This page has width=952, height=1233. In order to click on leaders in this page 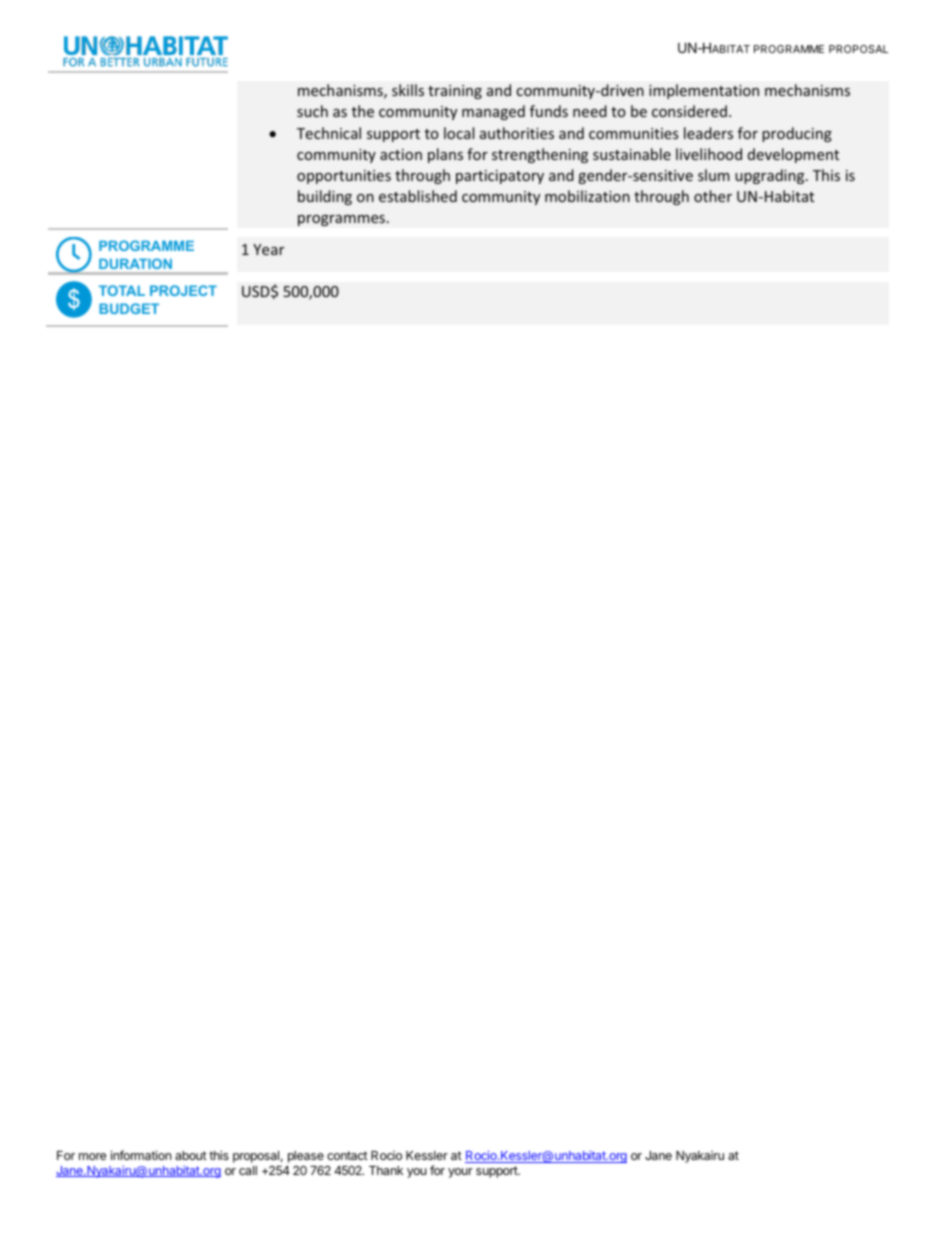, I will do `click(708, 133)`.
